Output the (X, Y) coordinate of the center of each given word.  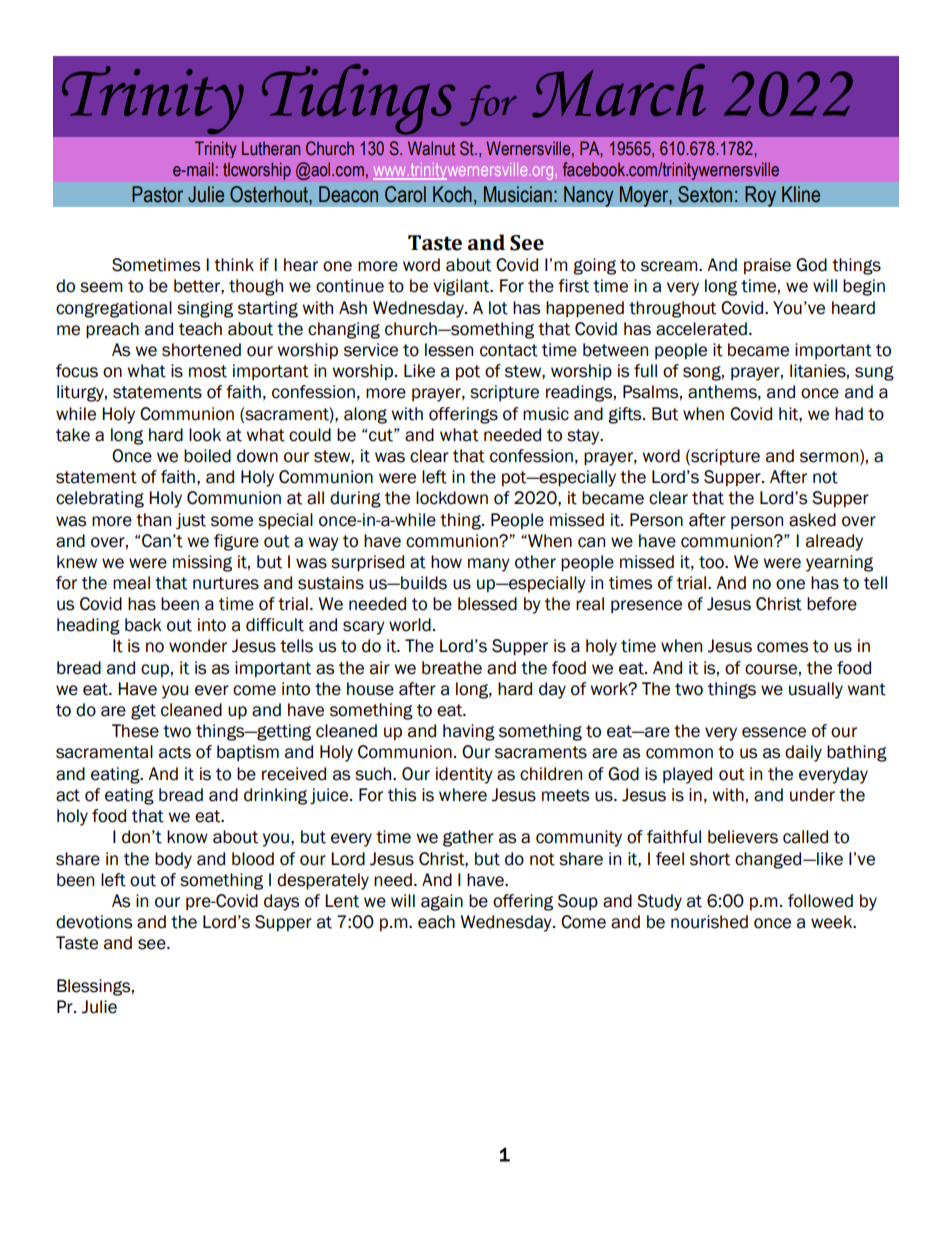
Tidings (358, 99)
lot (498, 308)
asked (812, 520)
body (173, 860)
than (153, 520)
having (469, 732)
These (135, 731)
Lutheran (271, 148)
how (446, 562)
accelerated (701, 329)
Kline (801, 194)
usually (816, 690)
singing (205, 309)
